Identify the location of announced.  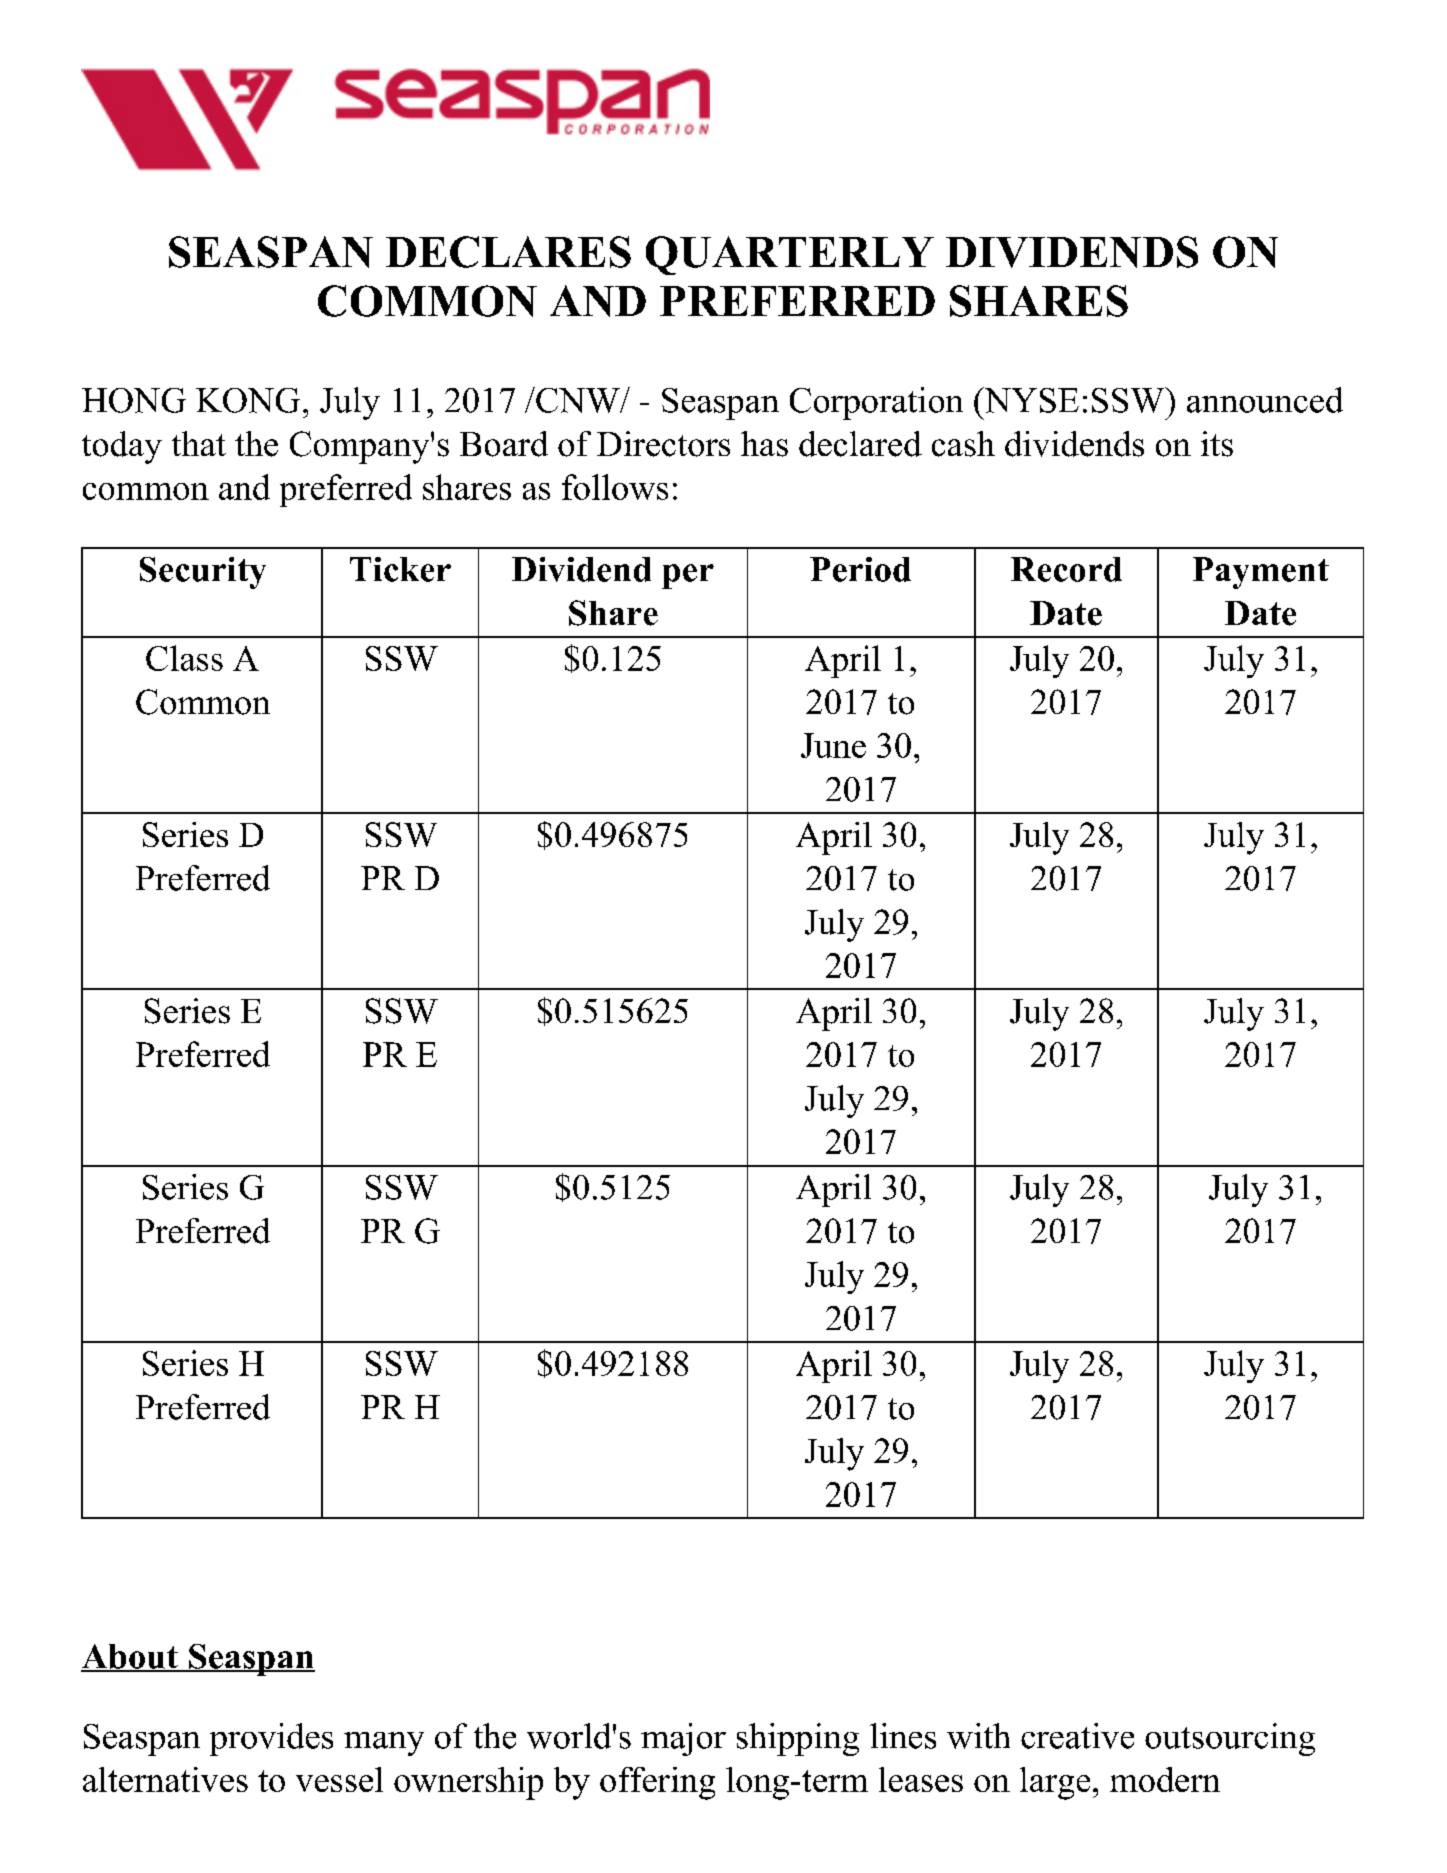
(1265, 400).
